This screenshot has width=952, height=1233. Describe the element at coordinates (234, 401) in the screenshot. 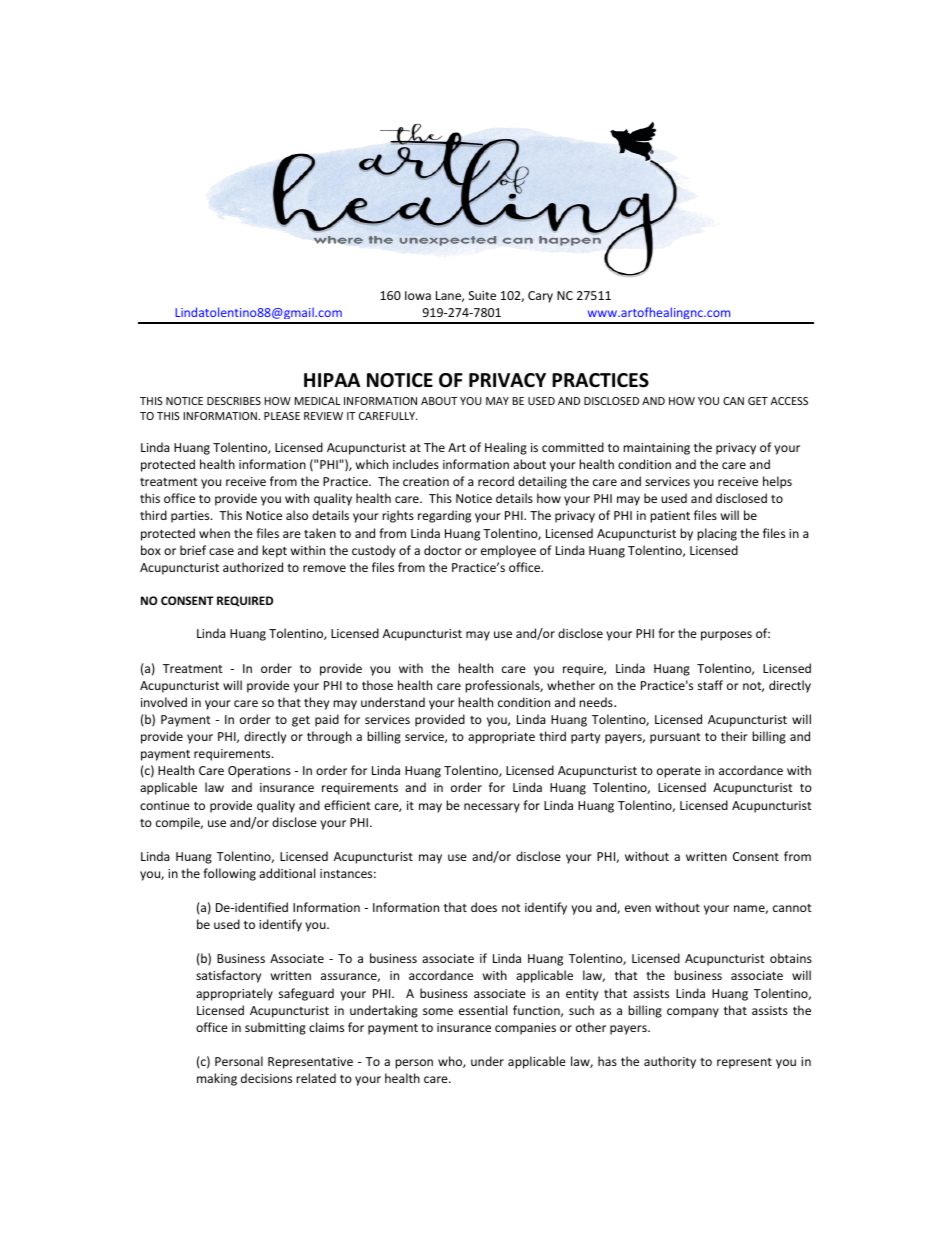

I see `DESCRIBES` at that location.
